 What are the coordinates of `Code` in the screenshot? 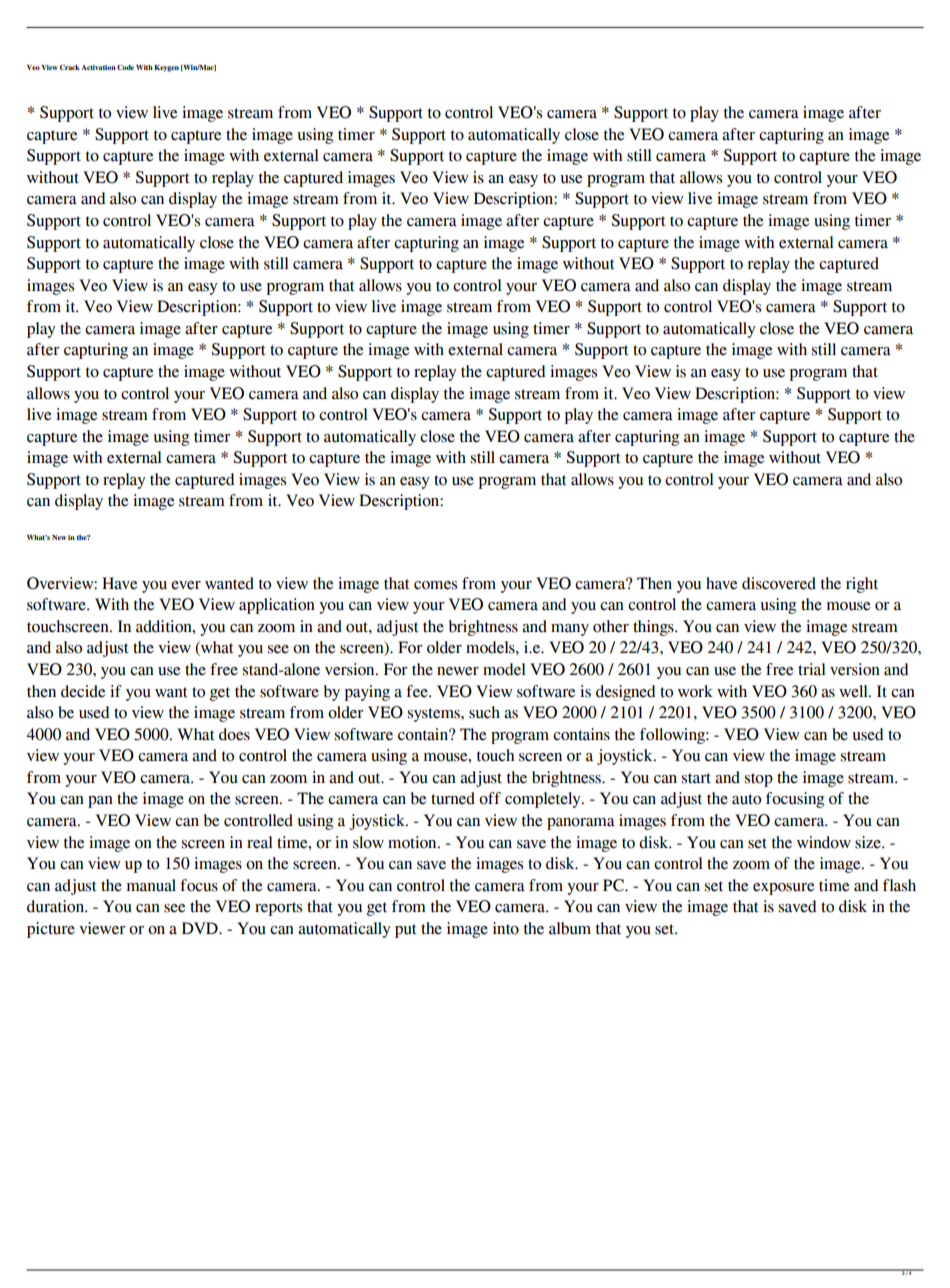 It's located at (125, 67).
